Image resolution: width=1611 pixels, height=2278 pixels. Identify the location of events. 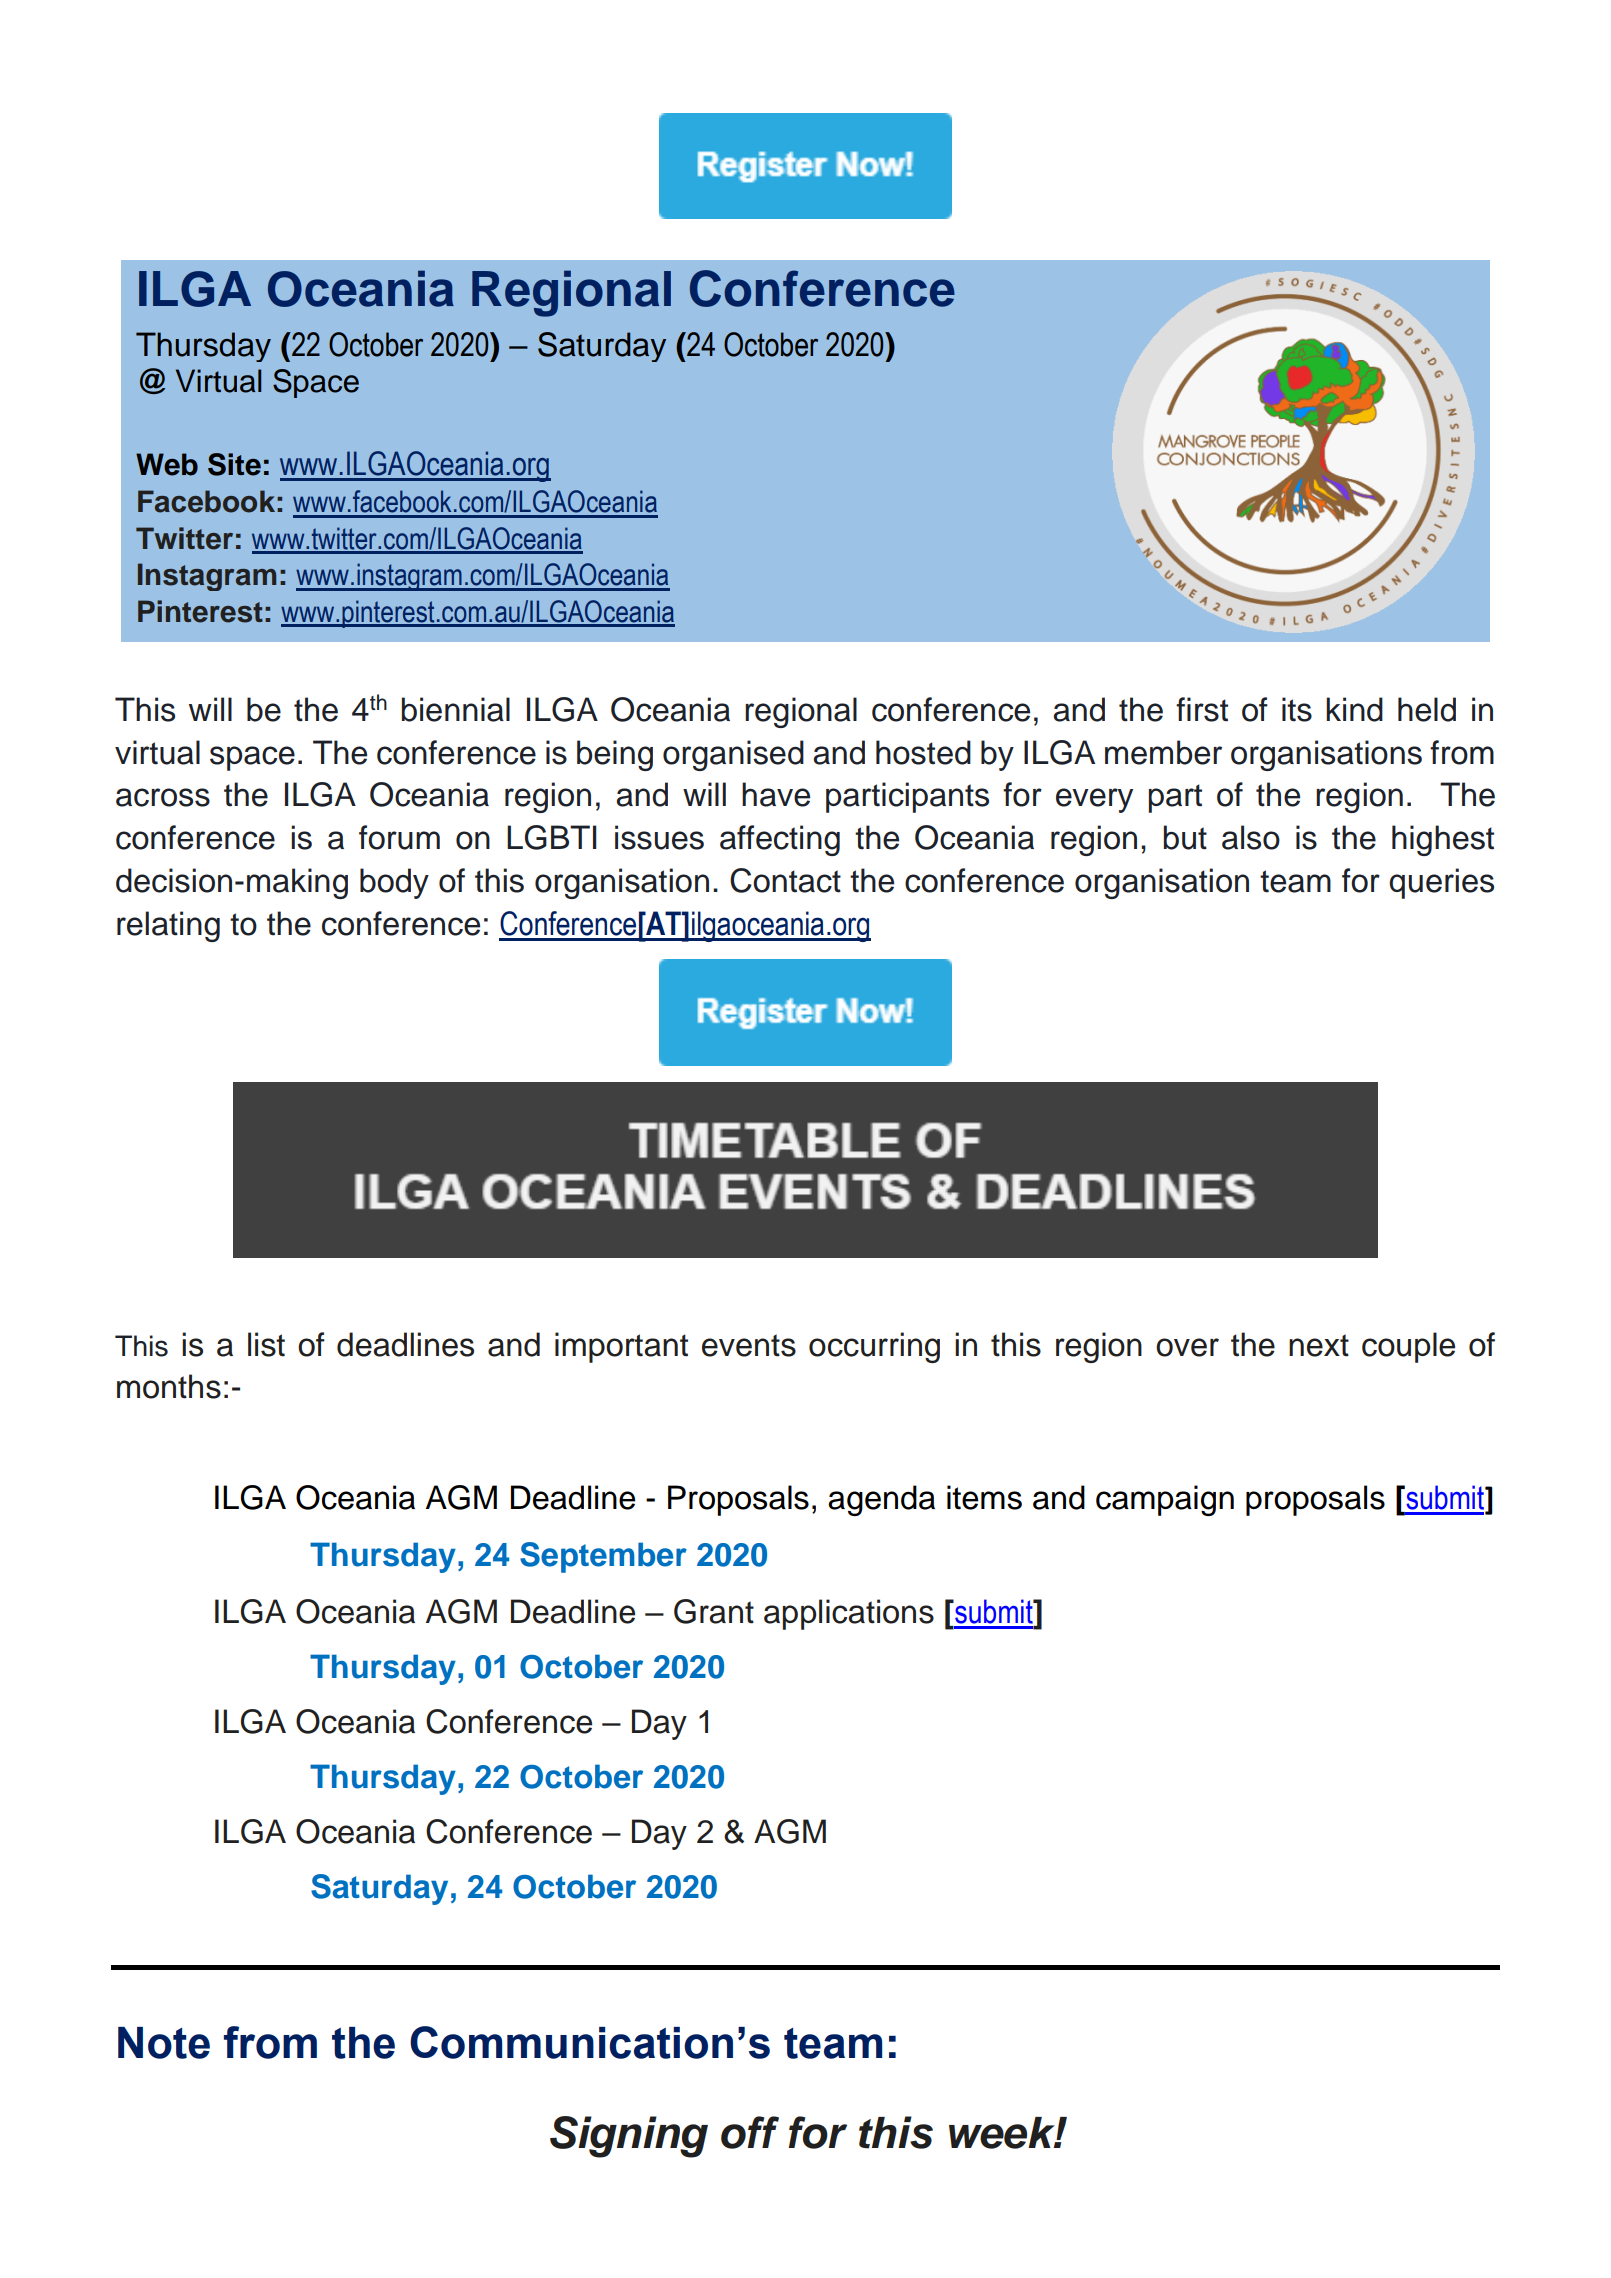
(749, 1345).
